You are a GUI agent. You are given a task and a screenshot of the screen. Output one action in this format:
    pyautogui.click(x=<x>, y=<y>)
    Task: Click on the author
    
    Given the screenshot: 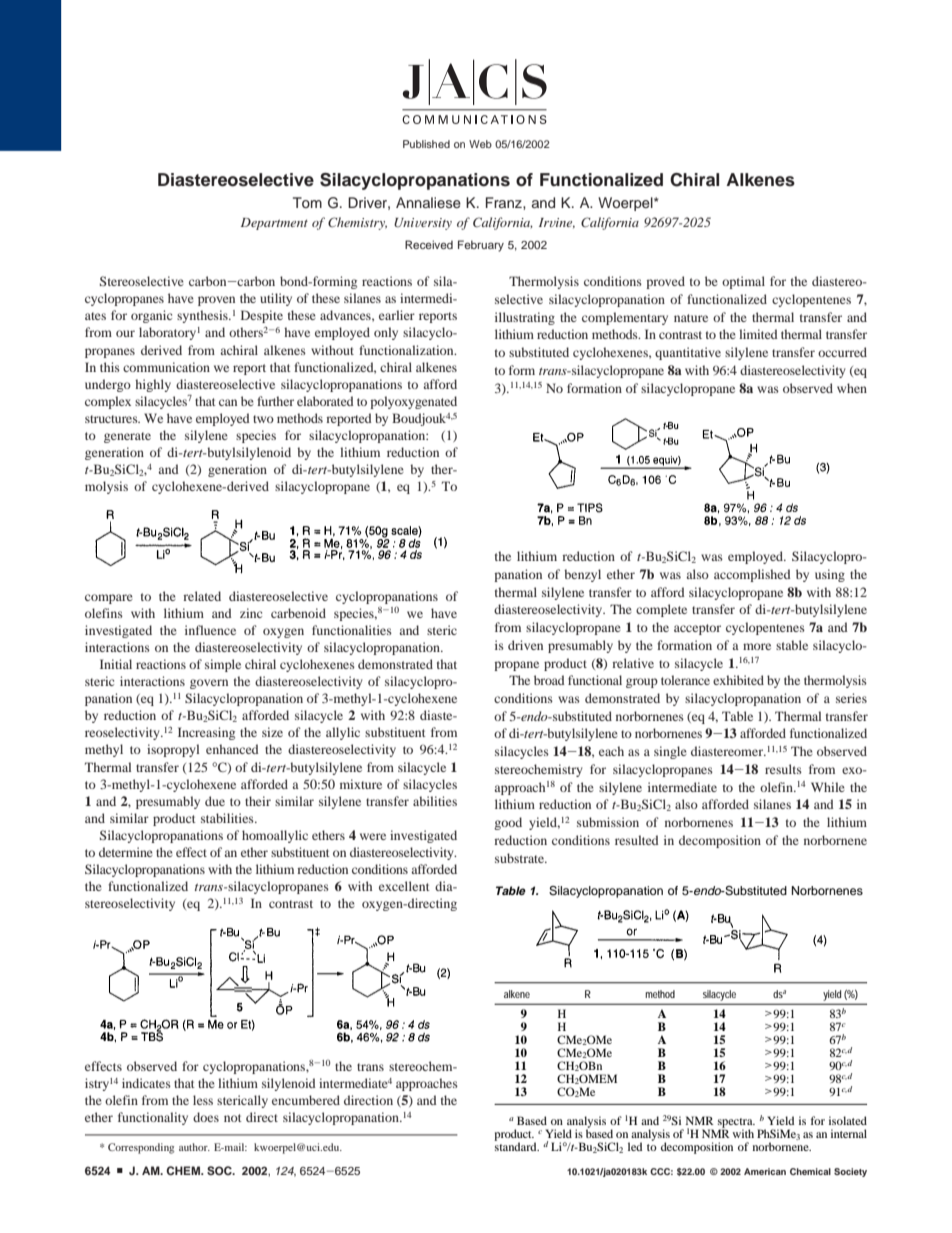 What is the action you would take?
    pyautogui.click(x=194, y=1147)
